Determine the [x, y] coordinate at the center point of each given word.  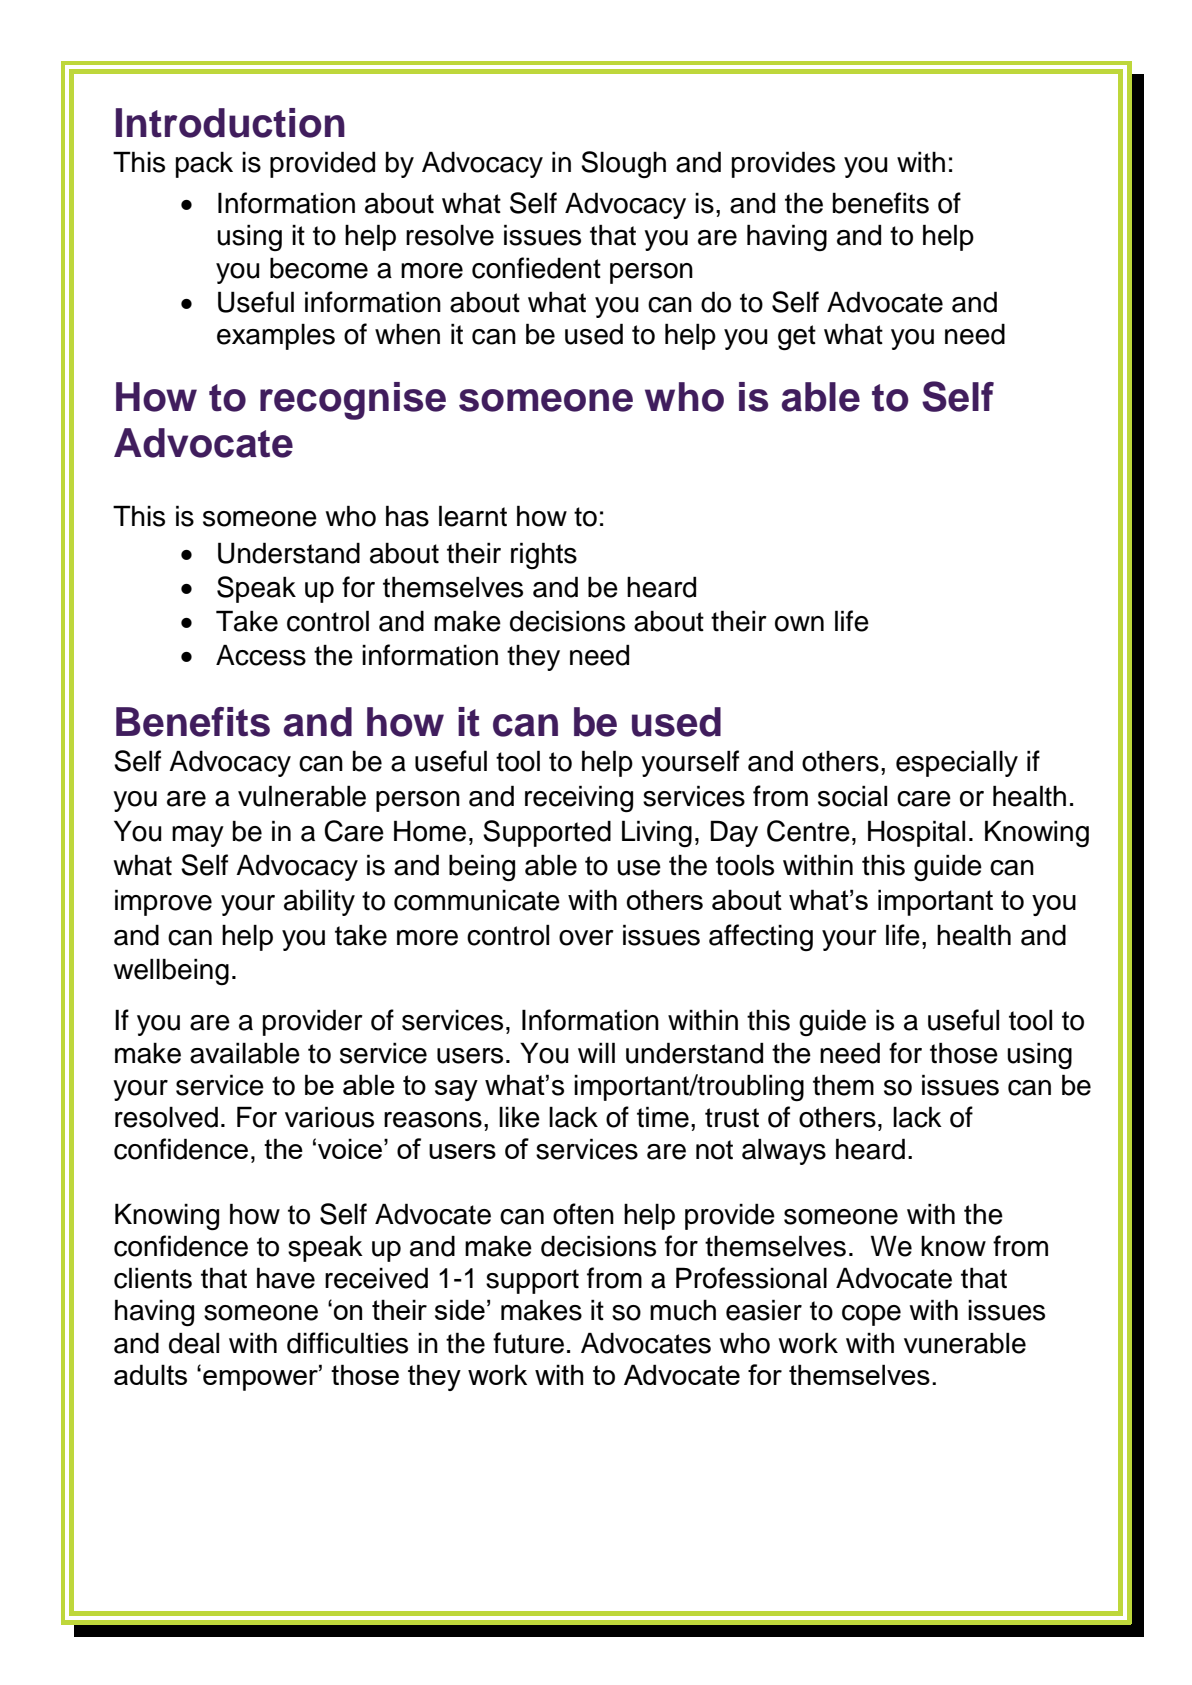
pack [204, 164]
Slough [623, 164]
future [528, 1343]
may [198, 836]
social [852, 796]
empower [261, 1379]
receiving [579, 799]
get [797, 338]
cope [871, 1315]
